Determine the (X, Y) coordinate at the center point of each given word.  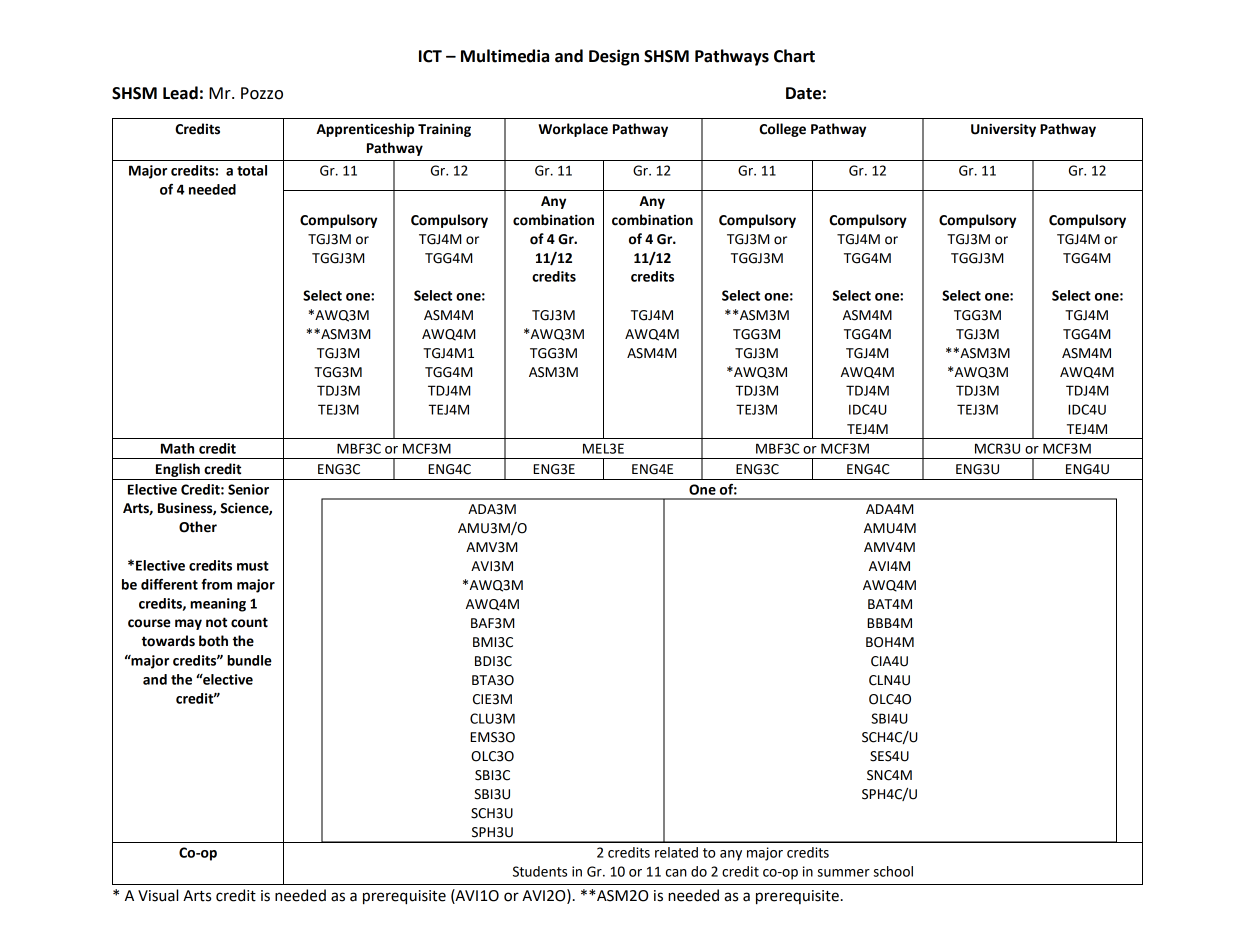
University (1003, 130)
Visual (158, 895)
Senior (248, 489)
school (893, 871)
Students (540, 871)
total (252, 170)
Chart (794, 56)
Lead (180, 93)
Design (614, 57)
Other (198, 527)
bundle (249, 660)
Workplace (573, 130)
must (253, 566)
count (249, 622)
